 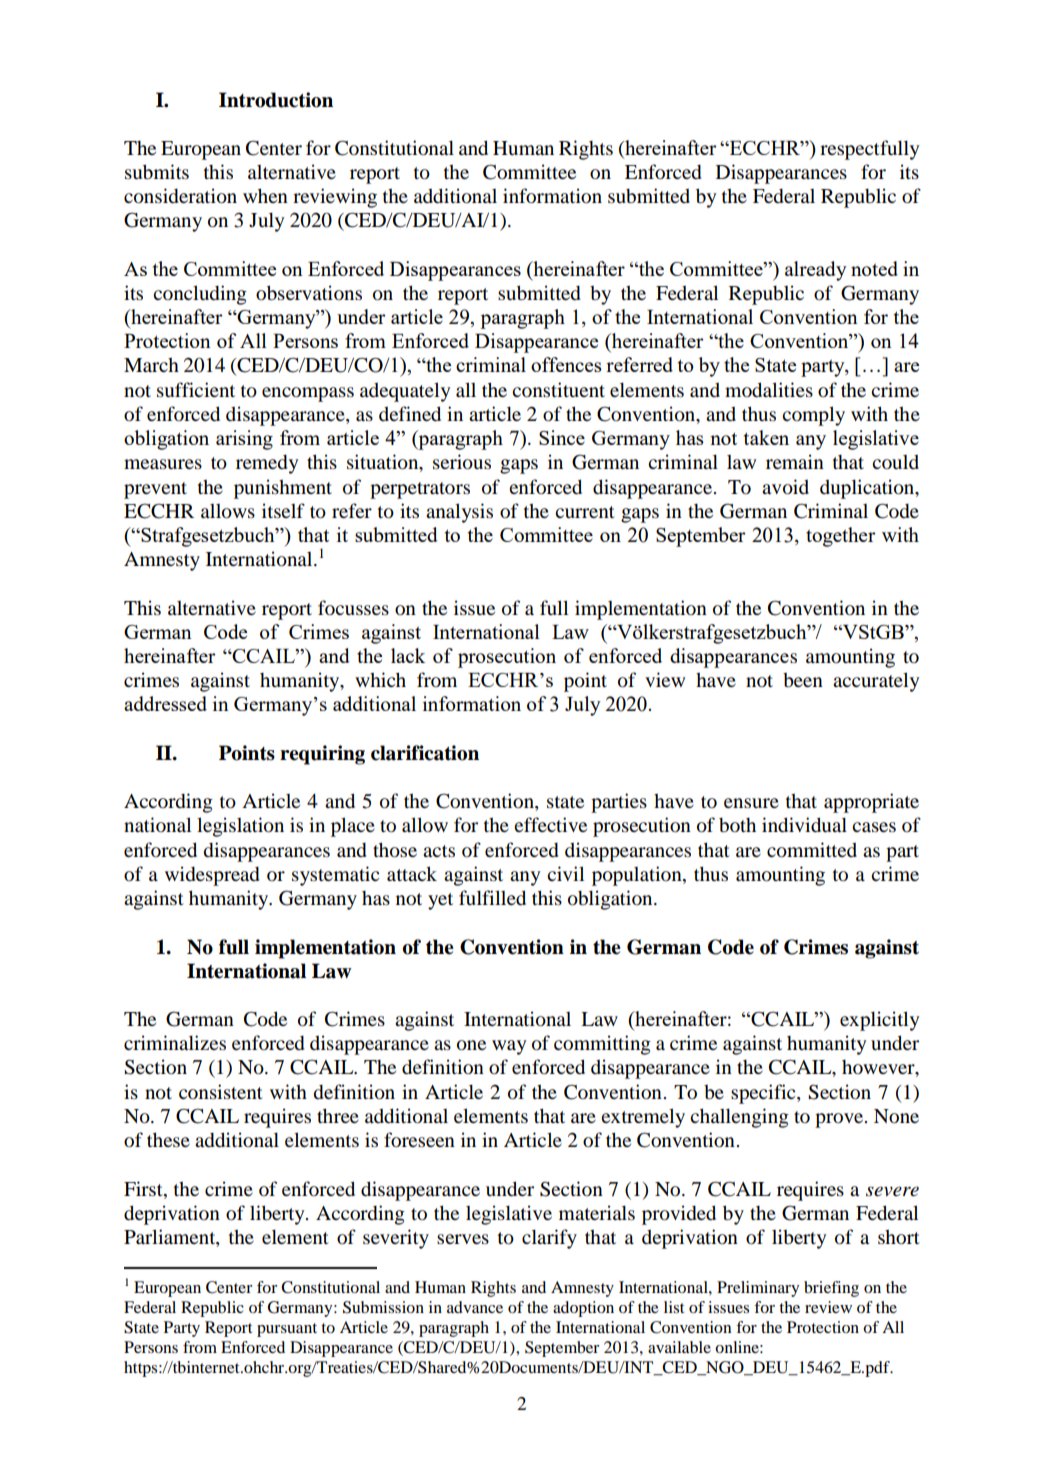 I want to click on together, so click(x=841, y=537).
